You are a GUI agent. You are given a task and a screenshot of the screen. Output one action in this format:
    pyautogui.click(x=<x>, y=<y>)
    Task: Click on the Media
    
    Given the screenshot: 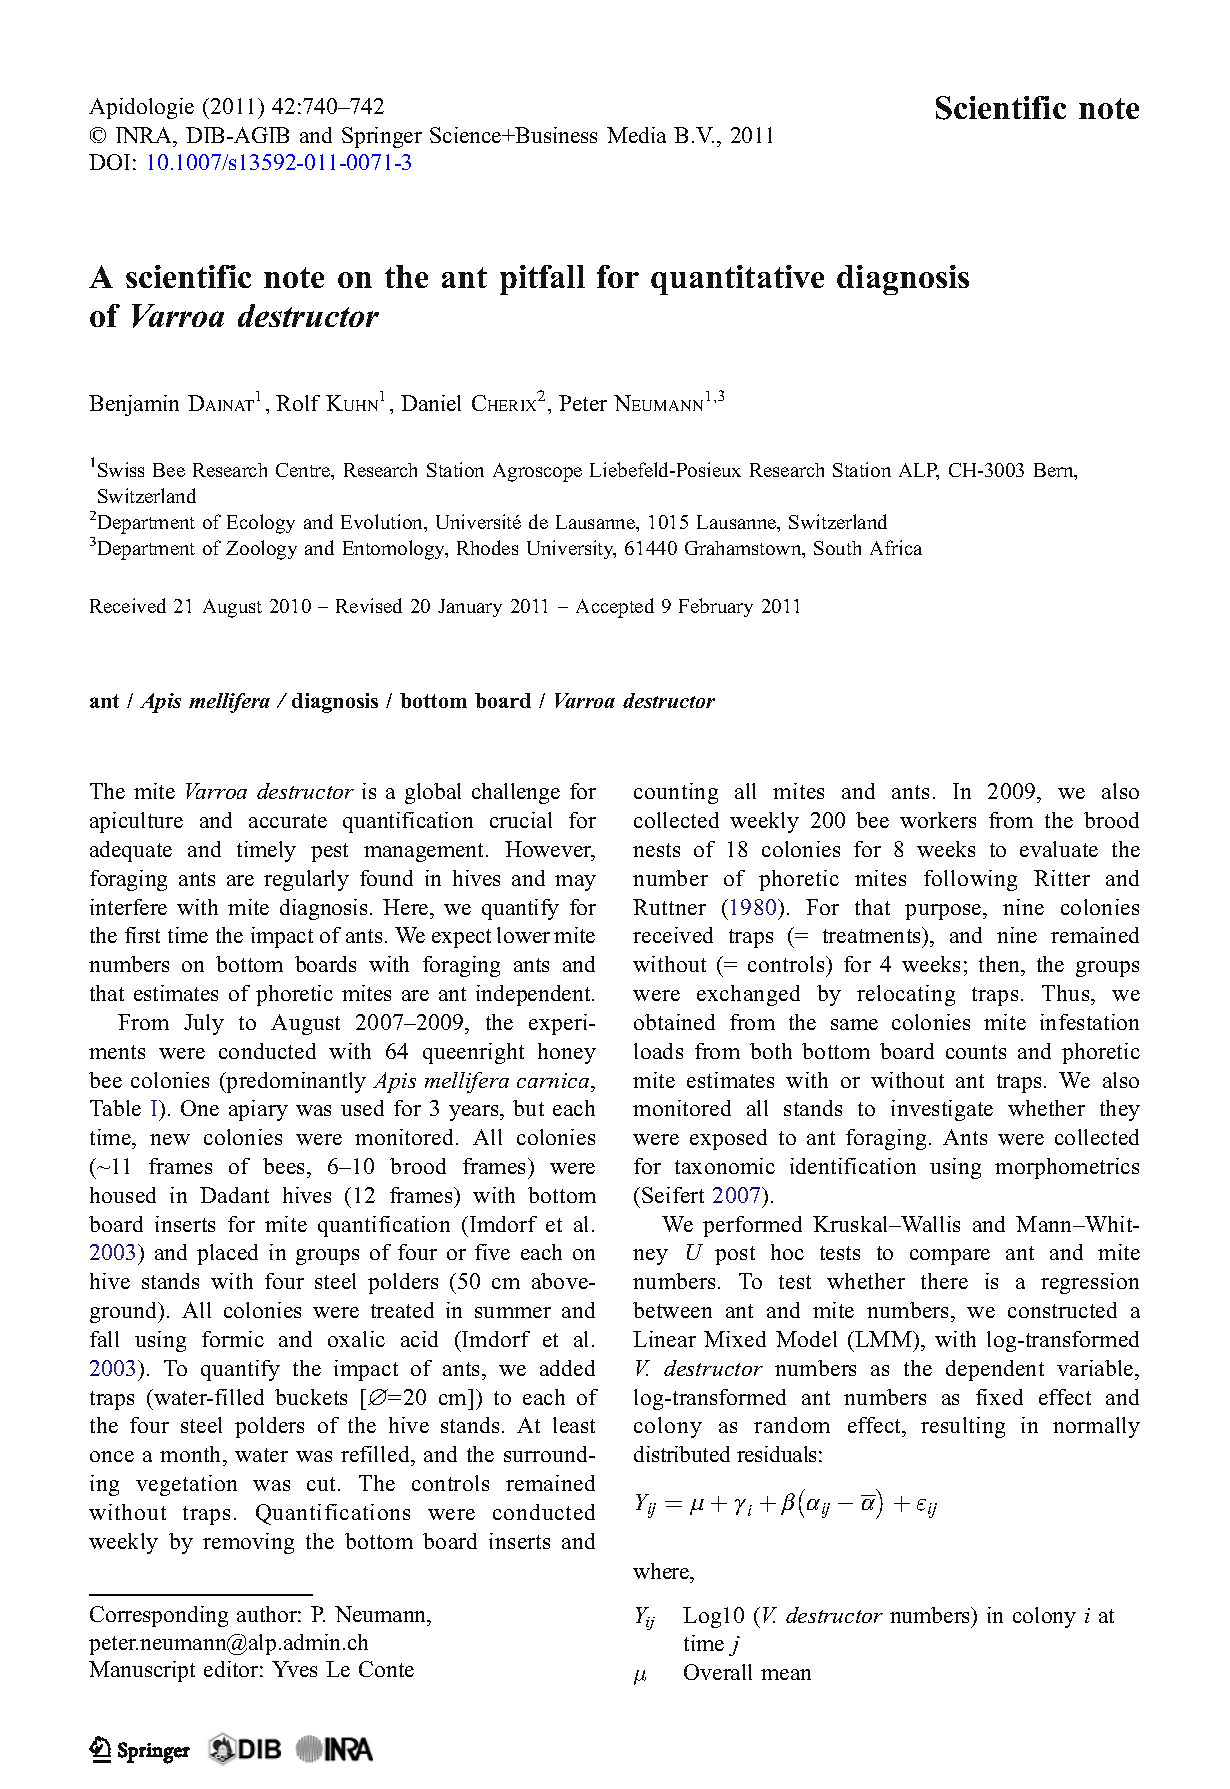 What is the action you would take?
    pyautogui.click(x=636, y=135)
